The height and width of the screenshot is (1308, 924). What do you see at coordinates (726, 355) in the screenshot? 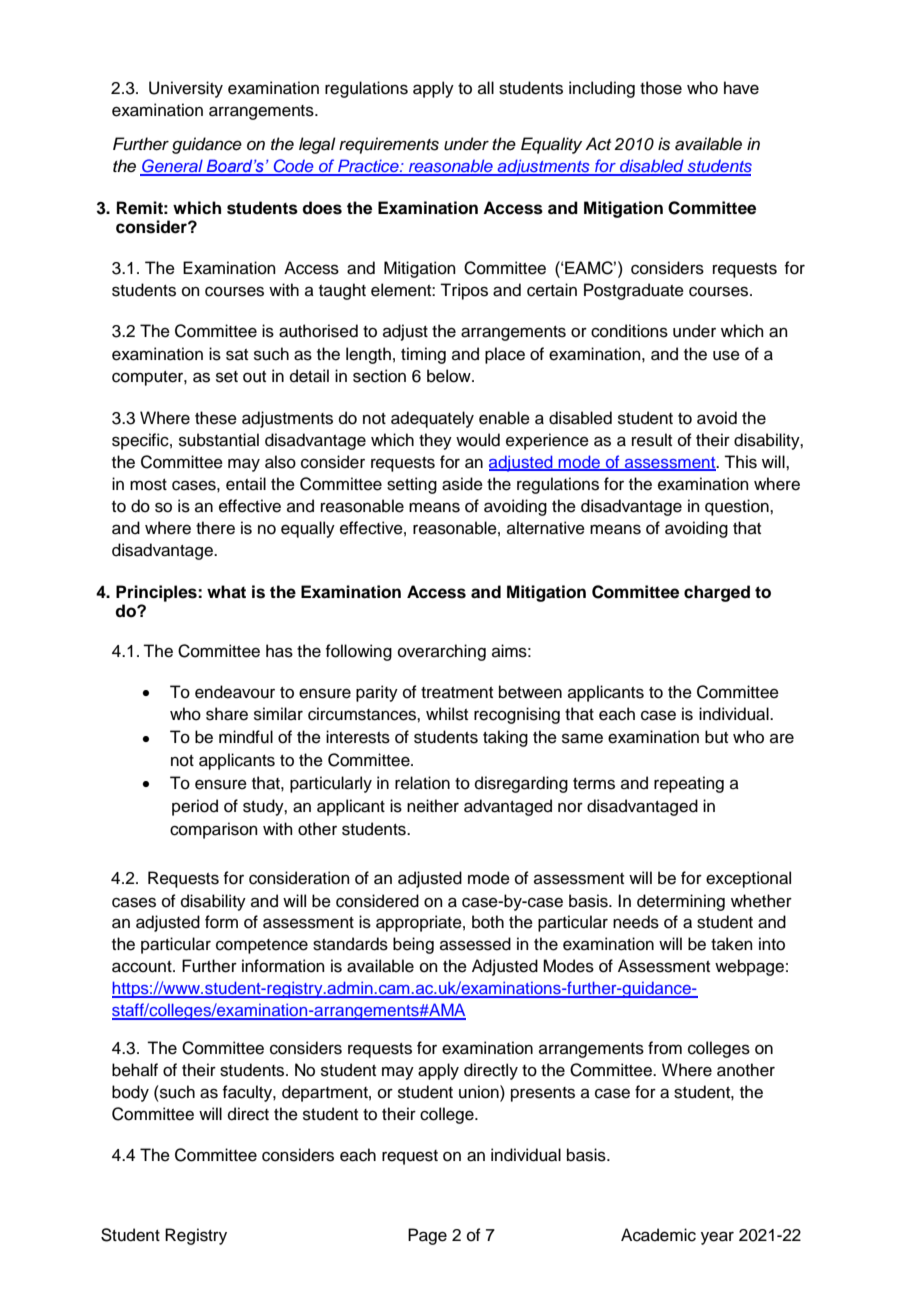
I see `use` at bounding box center [726, 355].
